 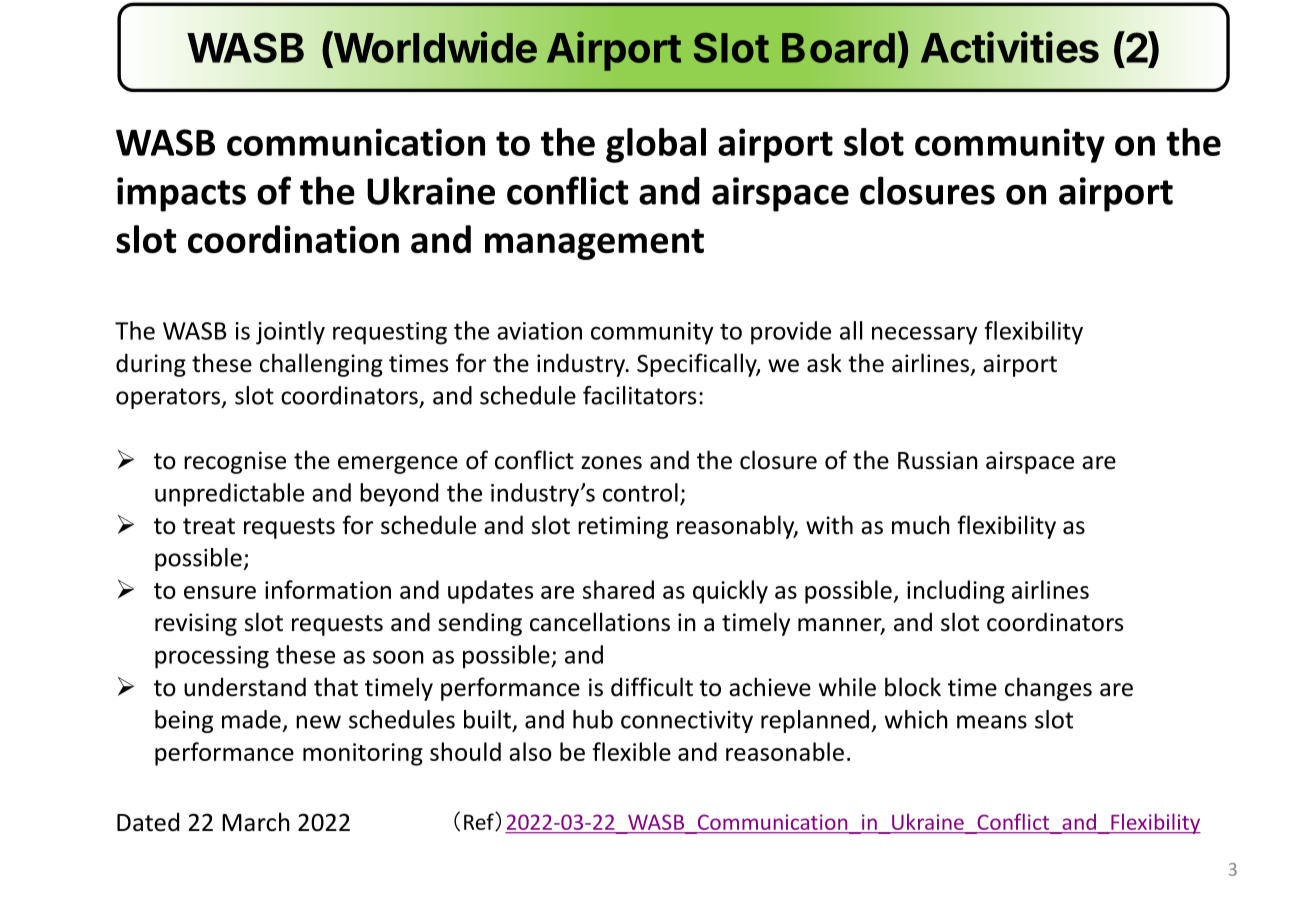 What do you see at coordinates (600, 622) in the screenshot?
I see `cancellations` at bounding box center [600, 622].
